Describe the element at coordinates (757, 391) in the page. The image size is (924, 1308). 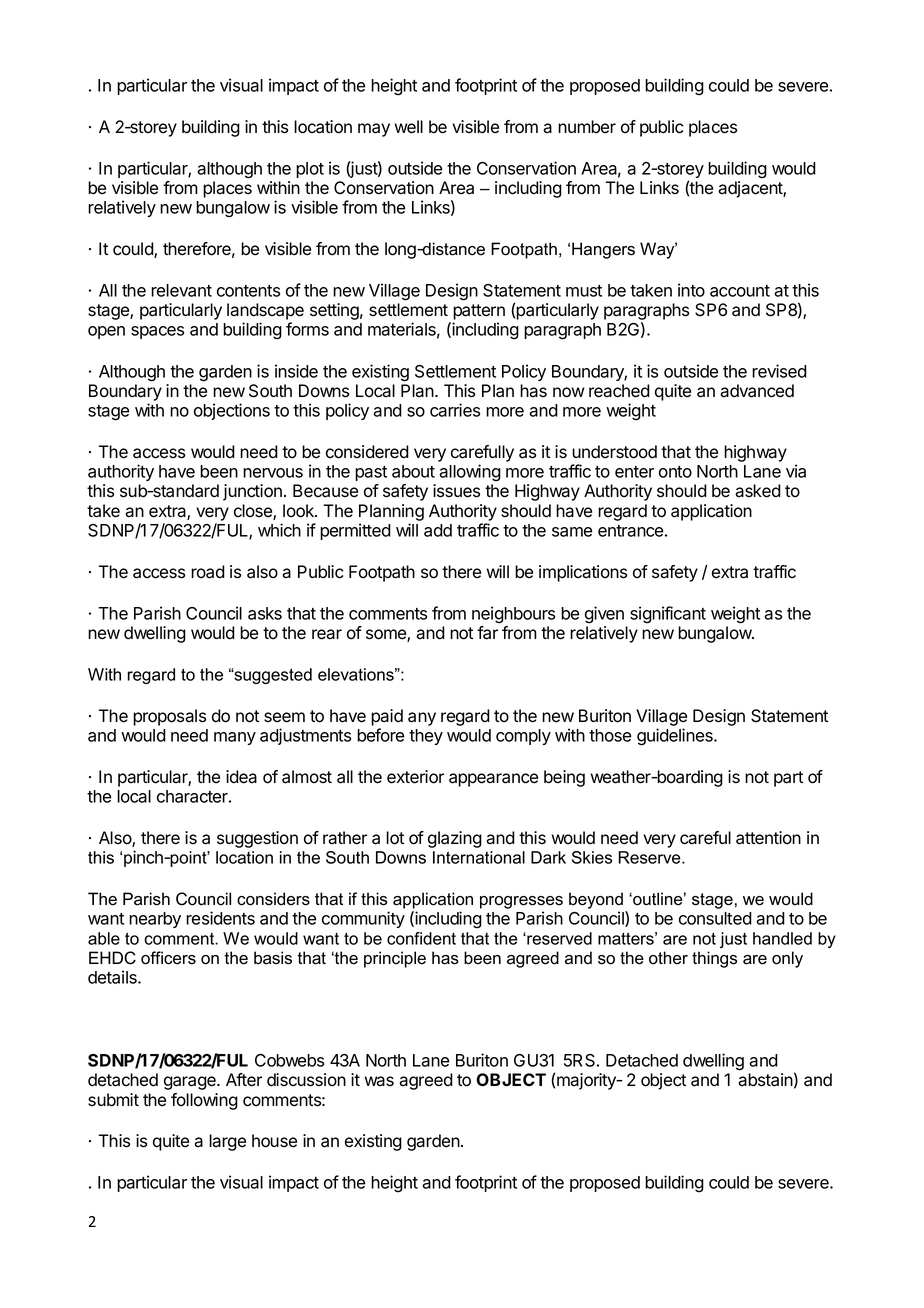
I see `advanced` at that location.
